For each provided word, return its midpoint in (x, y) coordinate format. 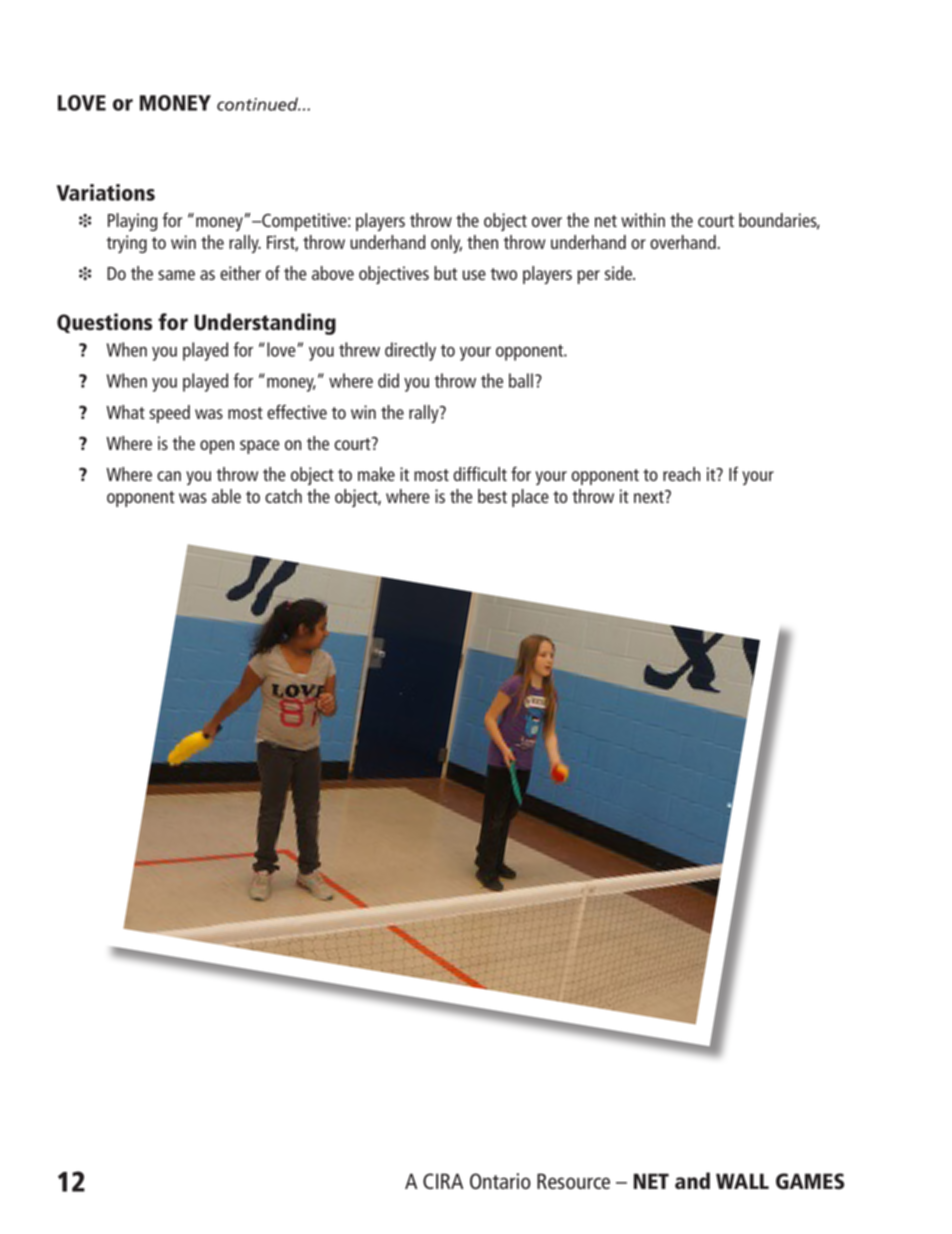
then (482, 242)
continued (259, 104)
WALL (742, 1181)
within (643, 220)
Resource (573, 1181)
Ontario (500, 1181)
